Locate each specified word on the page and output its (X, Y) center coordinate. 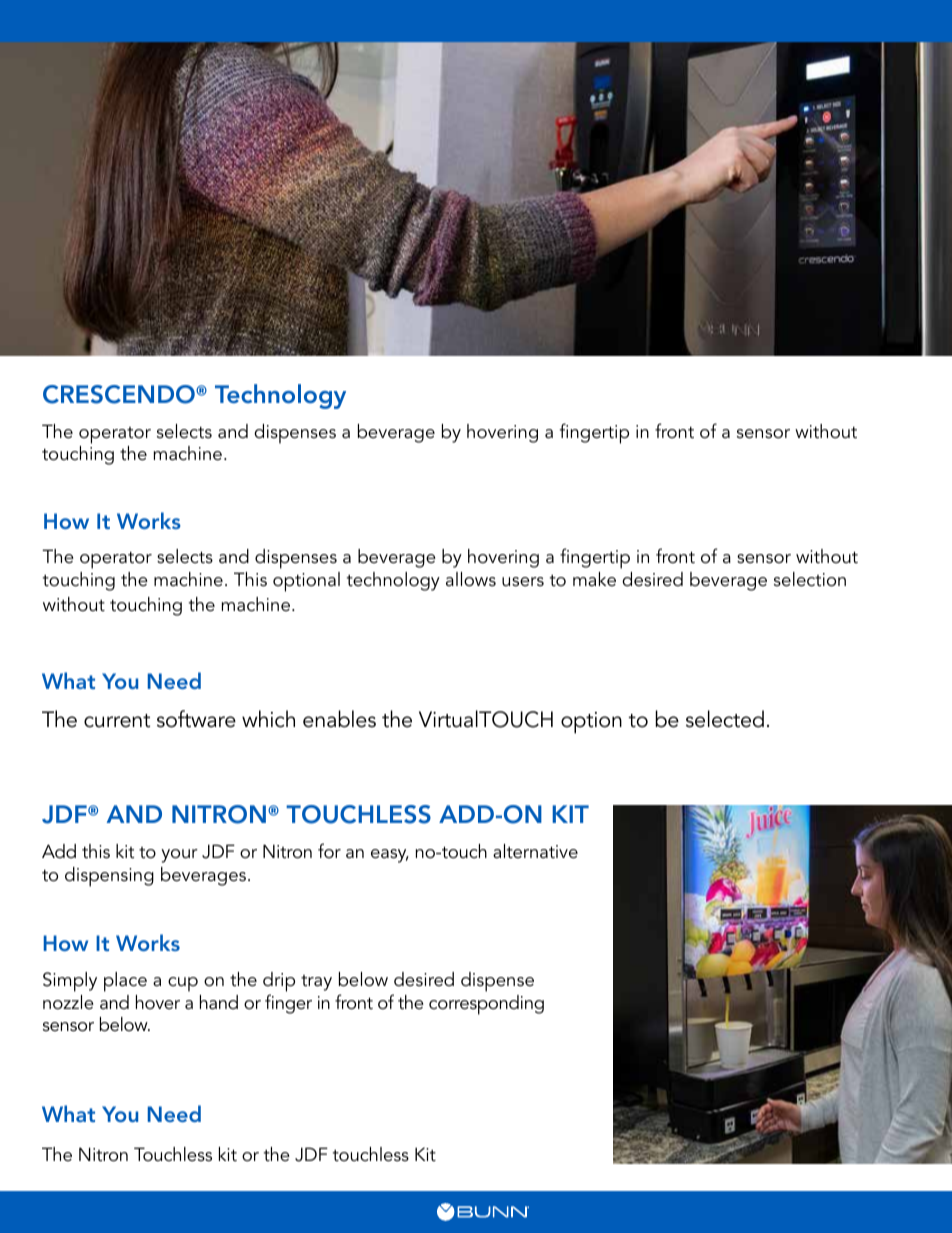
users (523, 582)
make (594, 579)
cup (183, 984)
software (196, 719)
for (329, 851)
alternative (535, 851)
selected (725, 719)
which (268, 719)
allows (471, 579)
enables (339, 719)
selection (810, 579)
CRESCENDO (120, 394)
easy (390, 856)
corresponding (486, 1005)
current (117, 721)
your (179, 856)
